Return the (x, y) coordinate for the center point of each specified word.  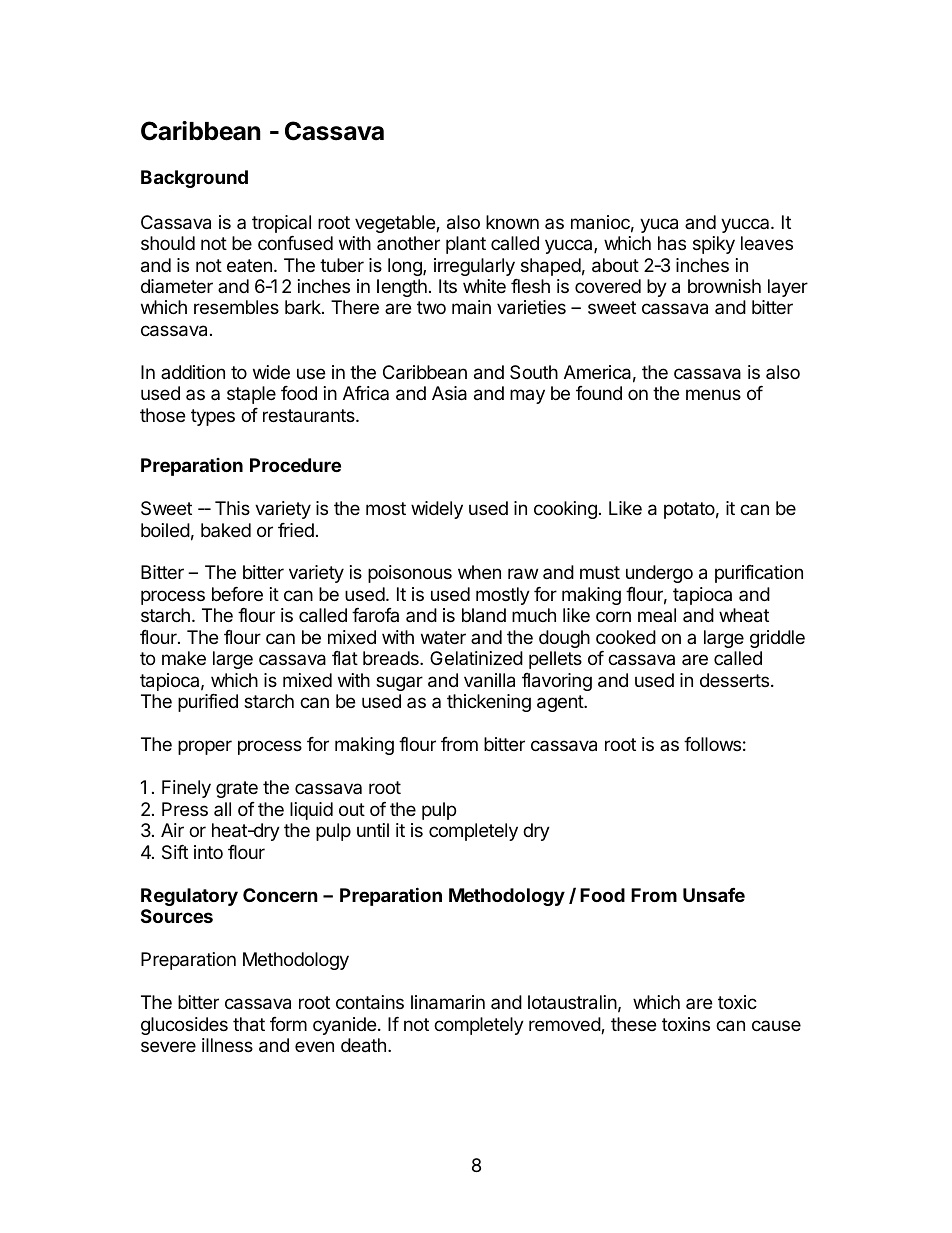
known (512, 222)
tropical (281, 224)
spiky (714, 245)
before (237, 594)
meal (657, 615)
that (249, 1024)
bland (484, 615)
